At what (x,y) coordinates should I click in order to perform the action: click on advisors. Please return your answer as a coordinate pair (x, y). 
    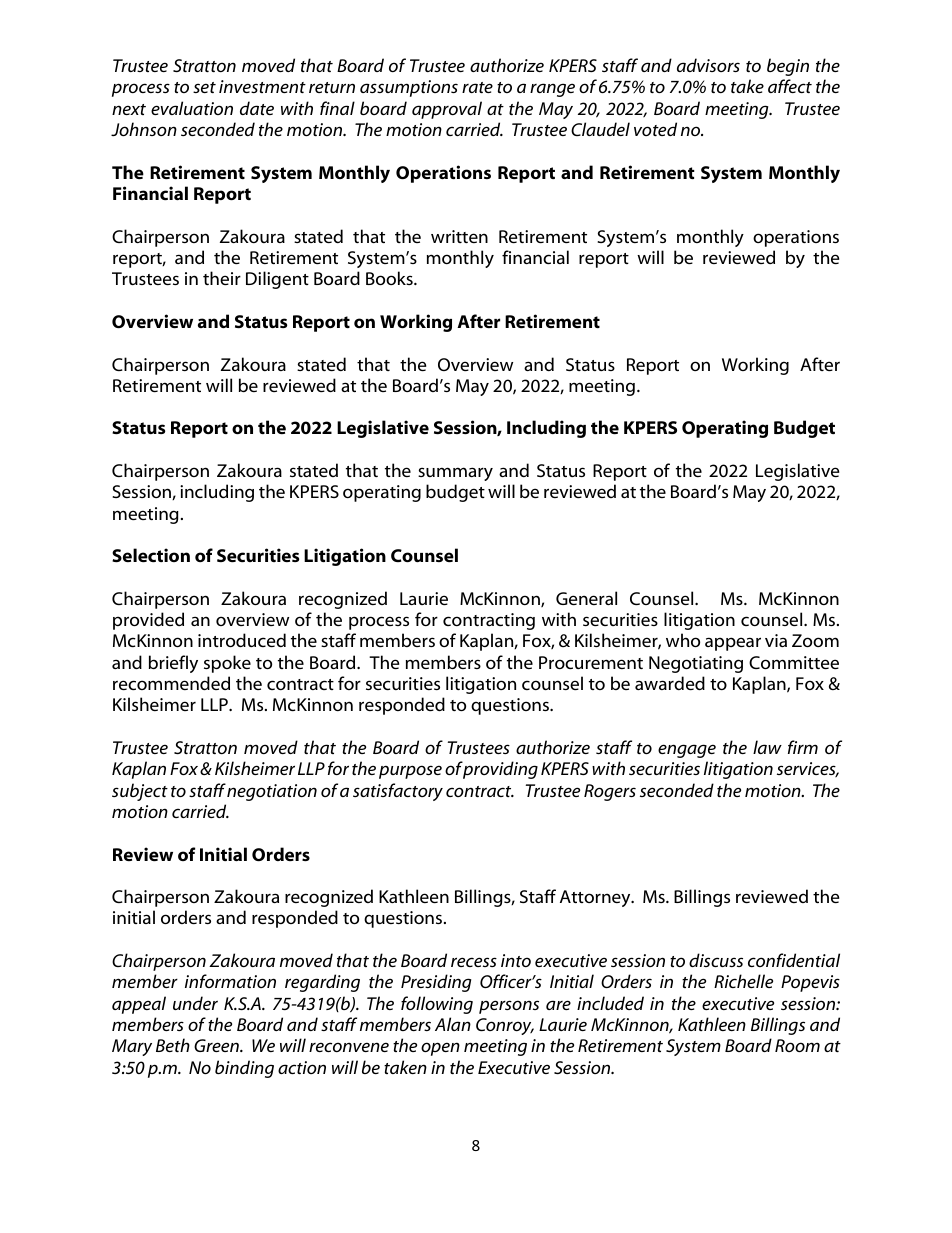
    Looking at the image, I should click on (708, 65).
